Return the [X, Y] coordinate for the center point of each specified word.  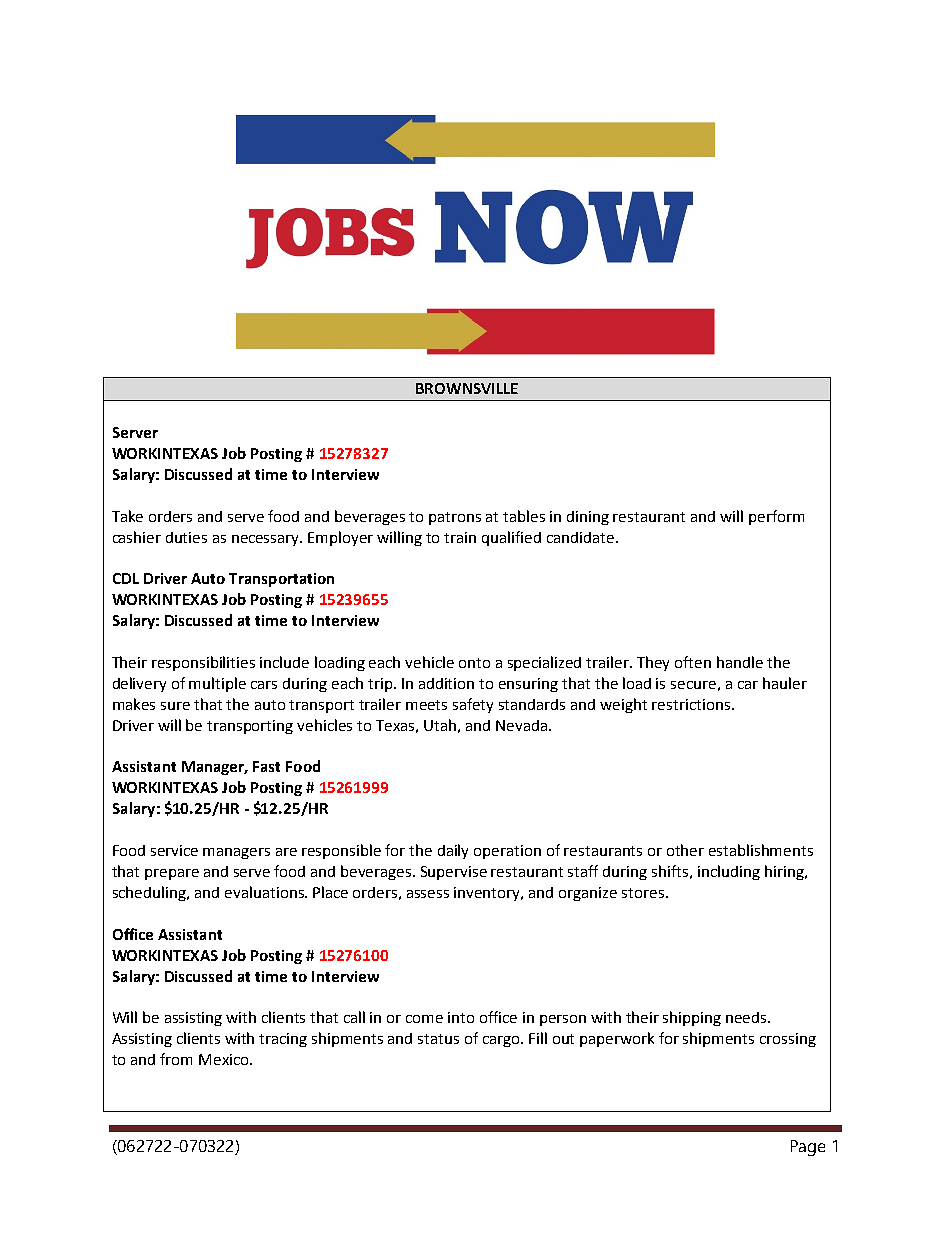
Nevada [521, 725]
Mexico [225, 1059]
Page [808, 1148]
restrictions [691, 704]
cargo [502, 1041]
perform [776, 517]
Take [127, 516]
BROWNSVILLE [467, 388]
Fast [266, 766]
